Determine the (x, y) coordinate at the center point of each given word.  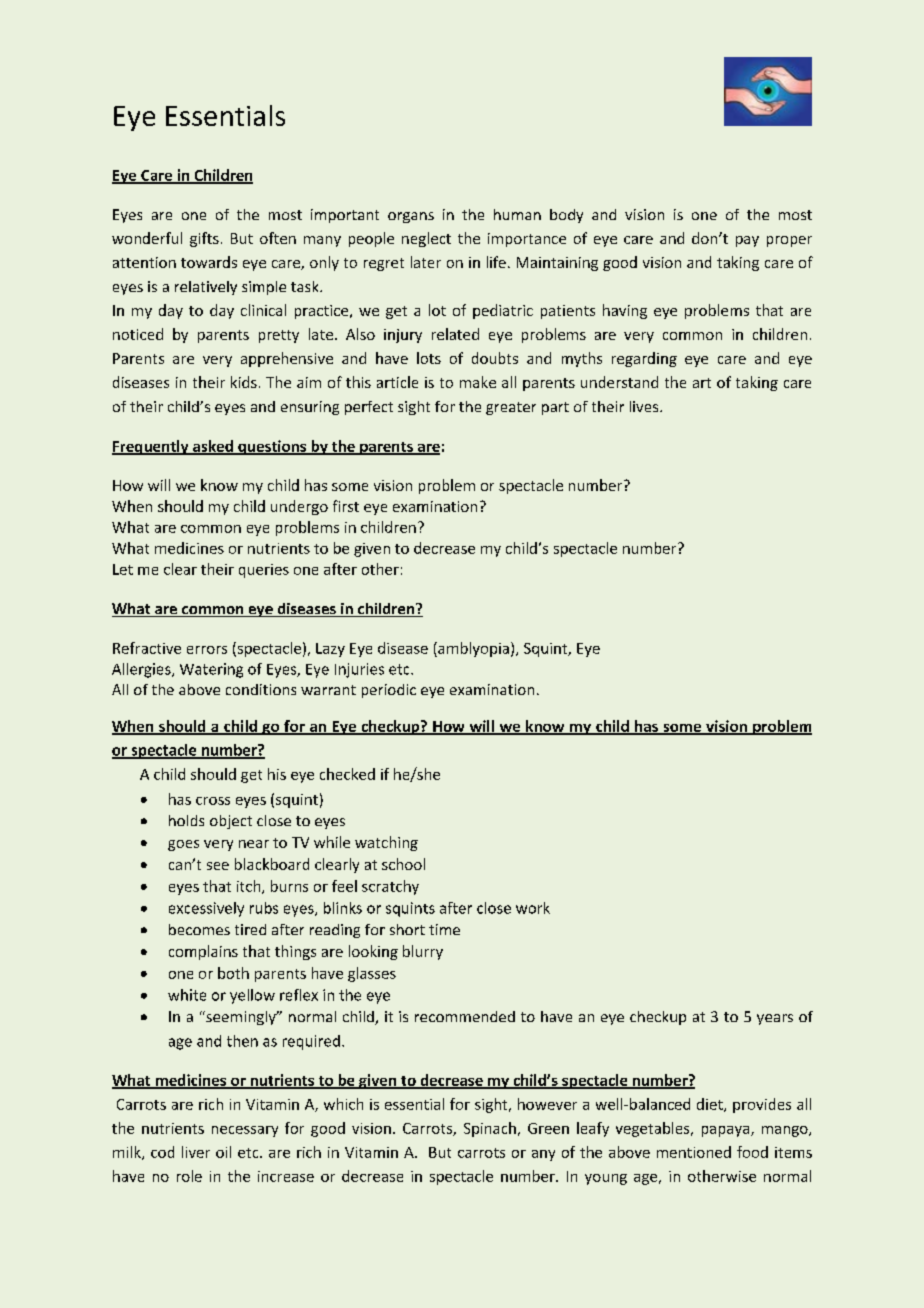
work (533, 908)
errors (207, 650)
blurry (423, 952)
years (775, 1019)
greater (511, 408)
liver (196, 1152)
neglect (426, 239)
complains (203, 952)
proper (789, 241)
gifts (204, 239)
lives (645, 406)
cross (213, 801)
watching (386, 843)
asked (213, 447)
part (555, 408)
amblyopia (472, 649)
